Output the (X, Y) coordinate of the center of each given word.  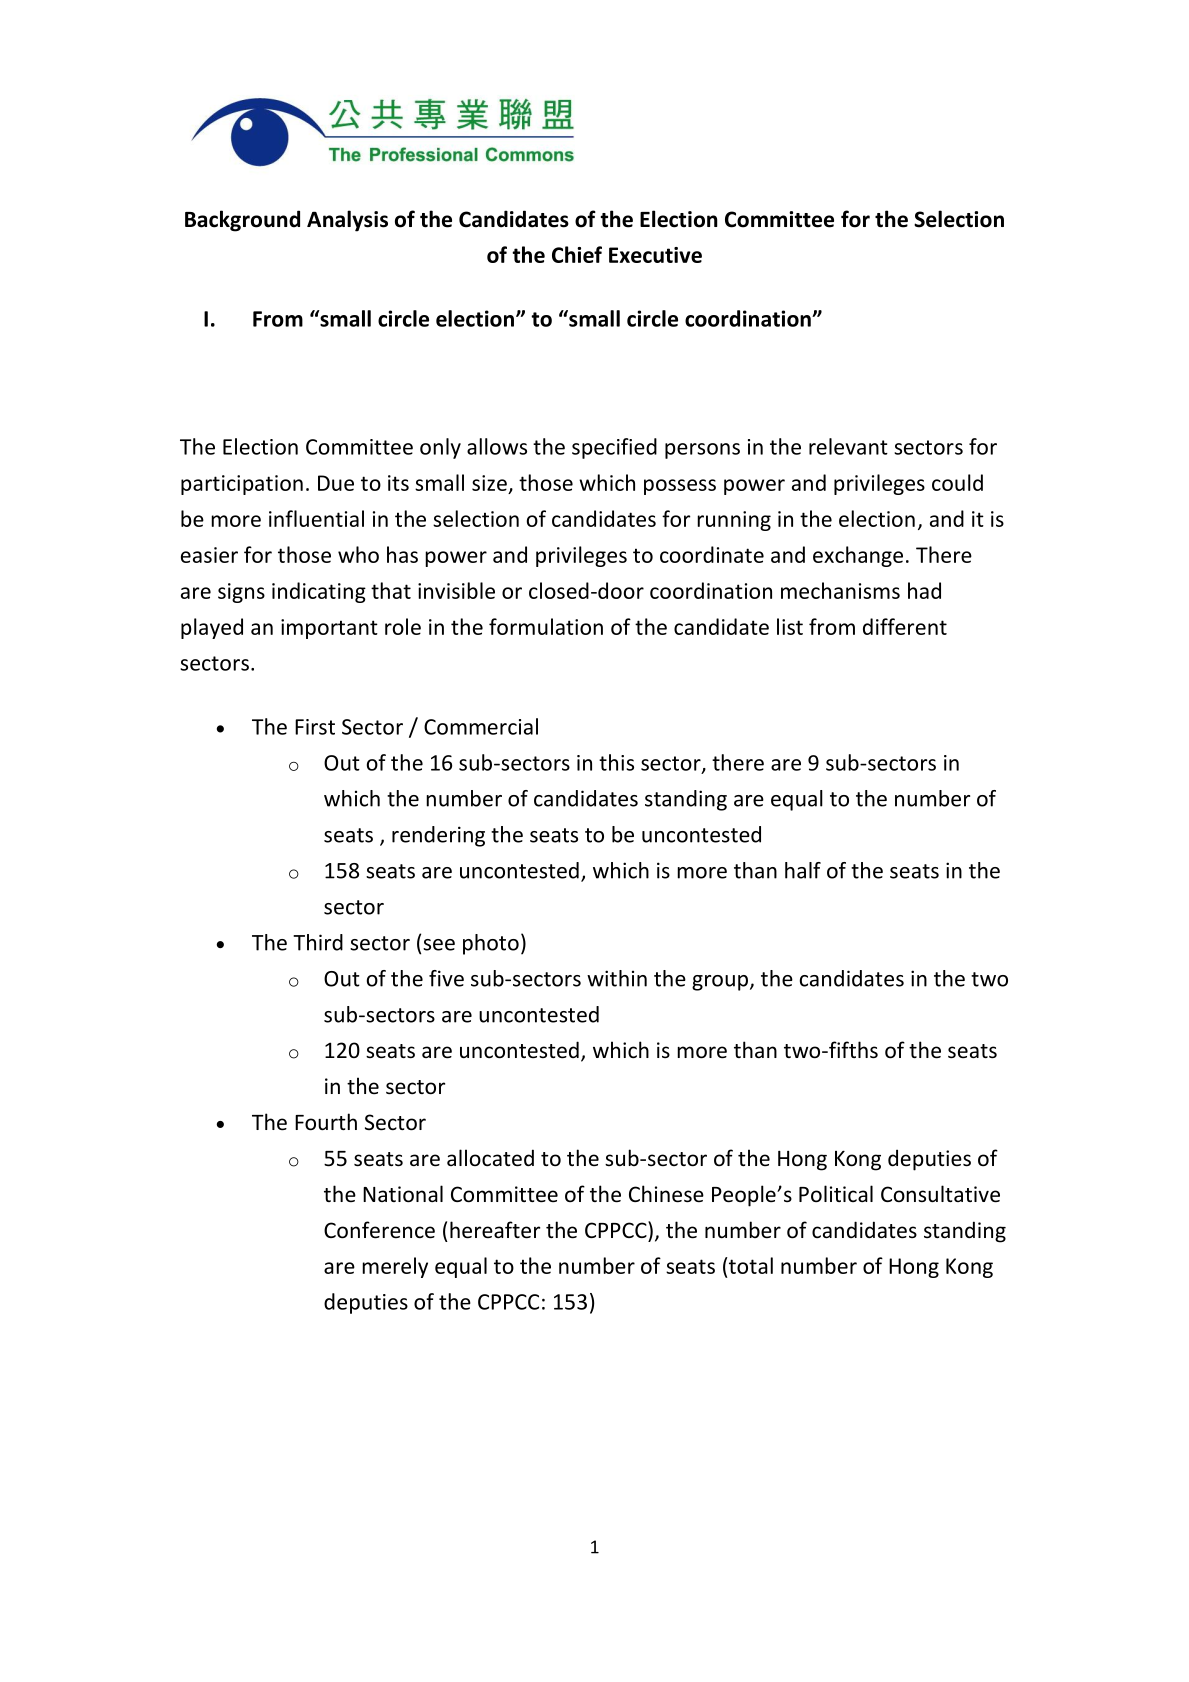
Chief (577, 254)
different (905, 626)
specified (614, 448)
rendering (438, 836)
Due (336, 483)
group (720, 983)
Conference (379, 1230)
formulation (546, 626)
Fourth (326, 1122)
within (617, 978)
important (329, 629)
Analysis (347, 221)
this (616, 762)
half (803, 870)
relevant (848, 446)
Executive (655, 255)
